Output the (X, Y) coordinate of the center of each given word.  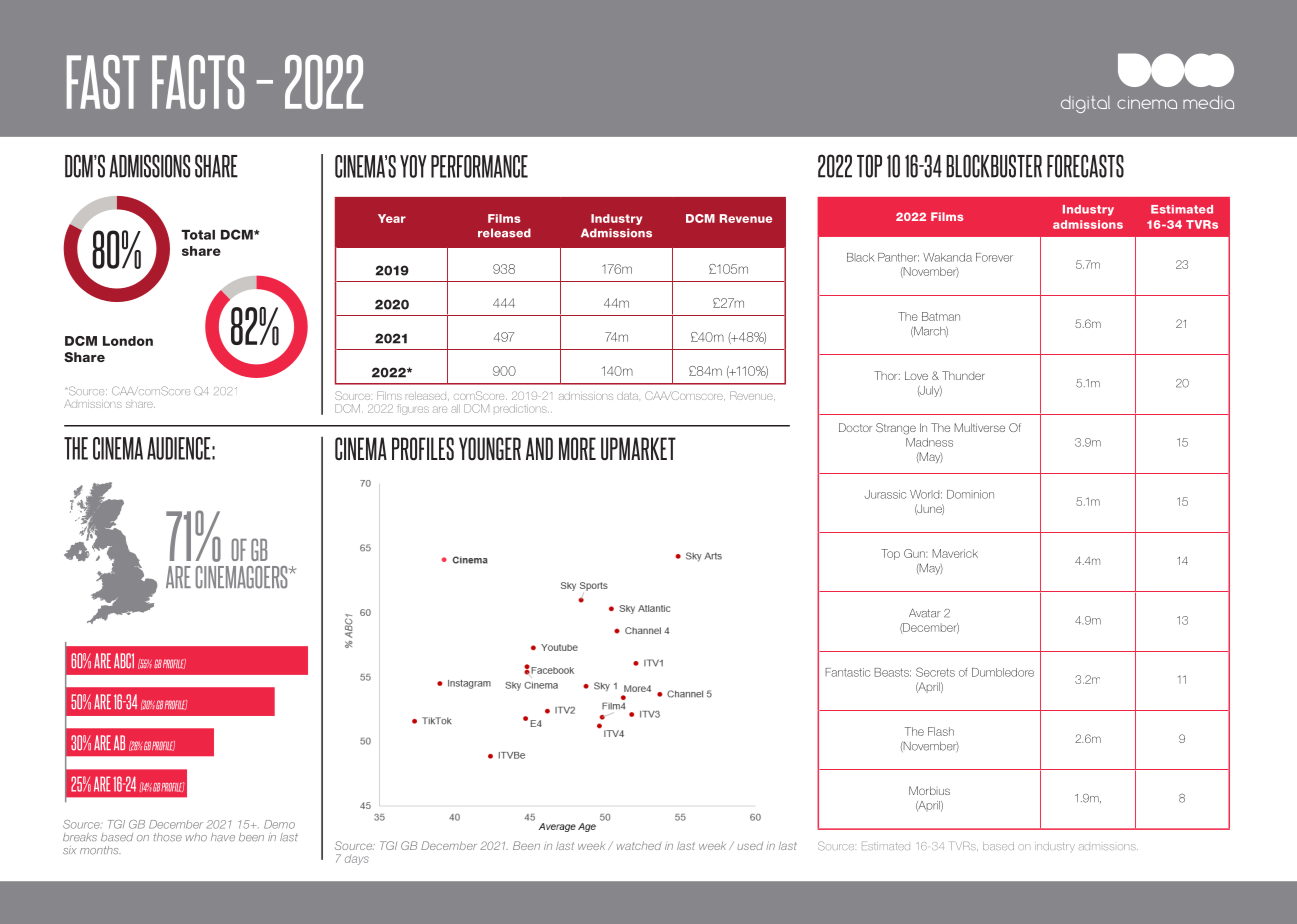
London (128, 341)
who (196, 837)
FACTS (198, 82)
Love (916, 375)
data (627, 396)
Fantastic (847, 672)
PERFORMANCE (479, 166)
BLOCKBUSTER (994, 166)
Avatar (925, 613)
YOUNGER (490, 448)
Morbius (929, 790)
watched (639, 845)
